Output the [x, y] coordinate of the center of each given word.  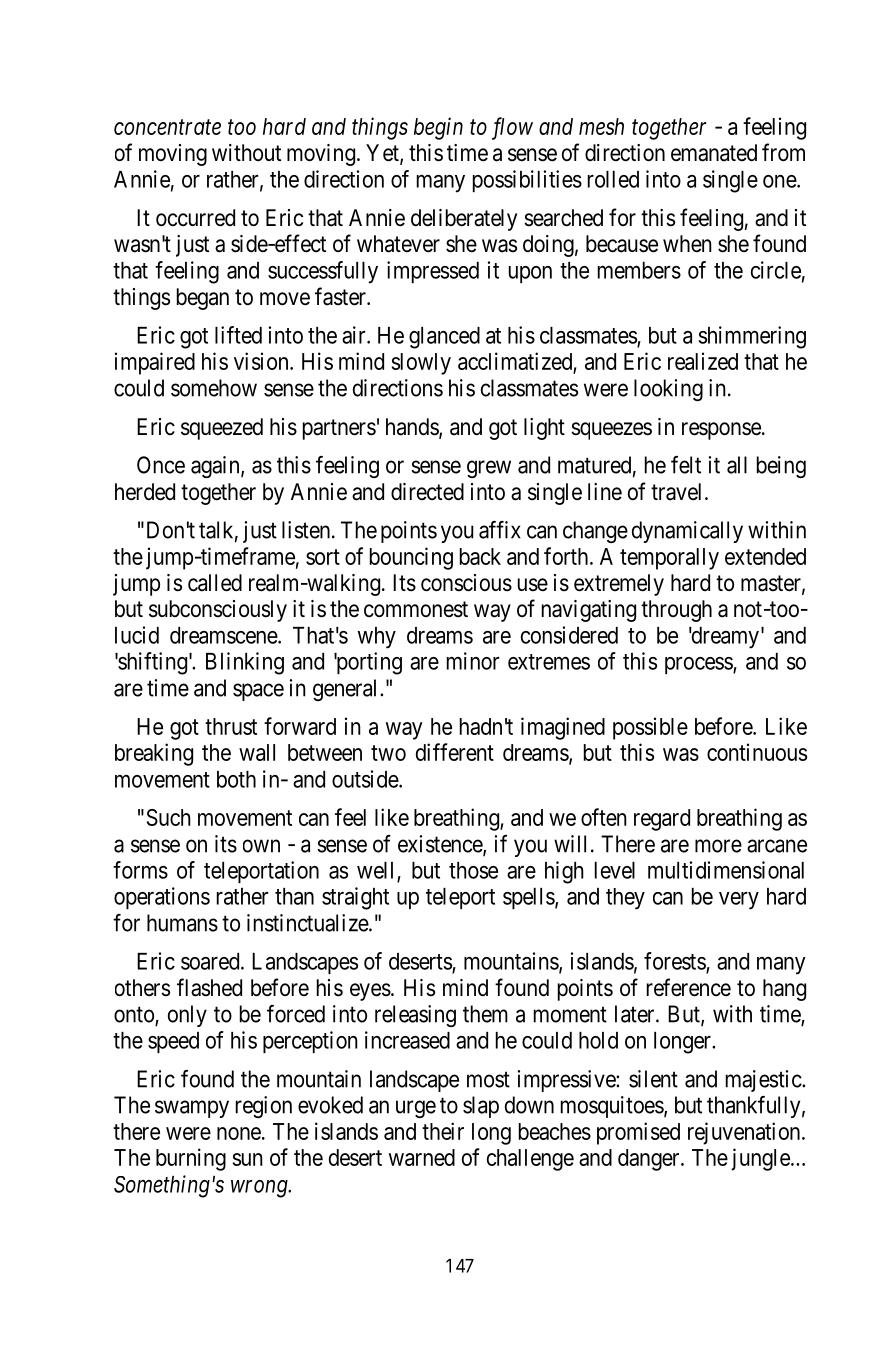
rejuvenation [745, 1133]
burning [191, 1159]
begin [438, 128]
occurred [195, 218]
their [443, 1131]
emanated [714, 153]
